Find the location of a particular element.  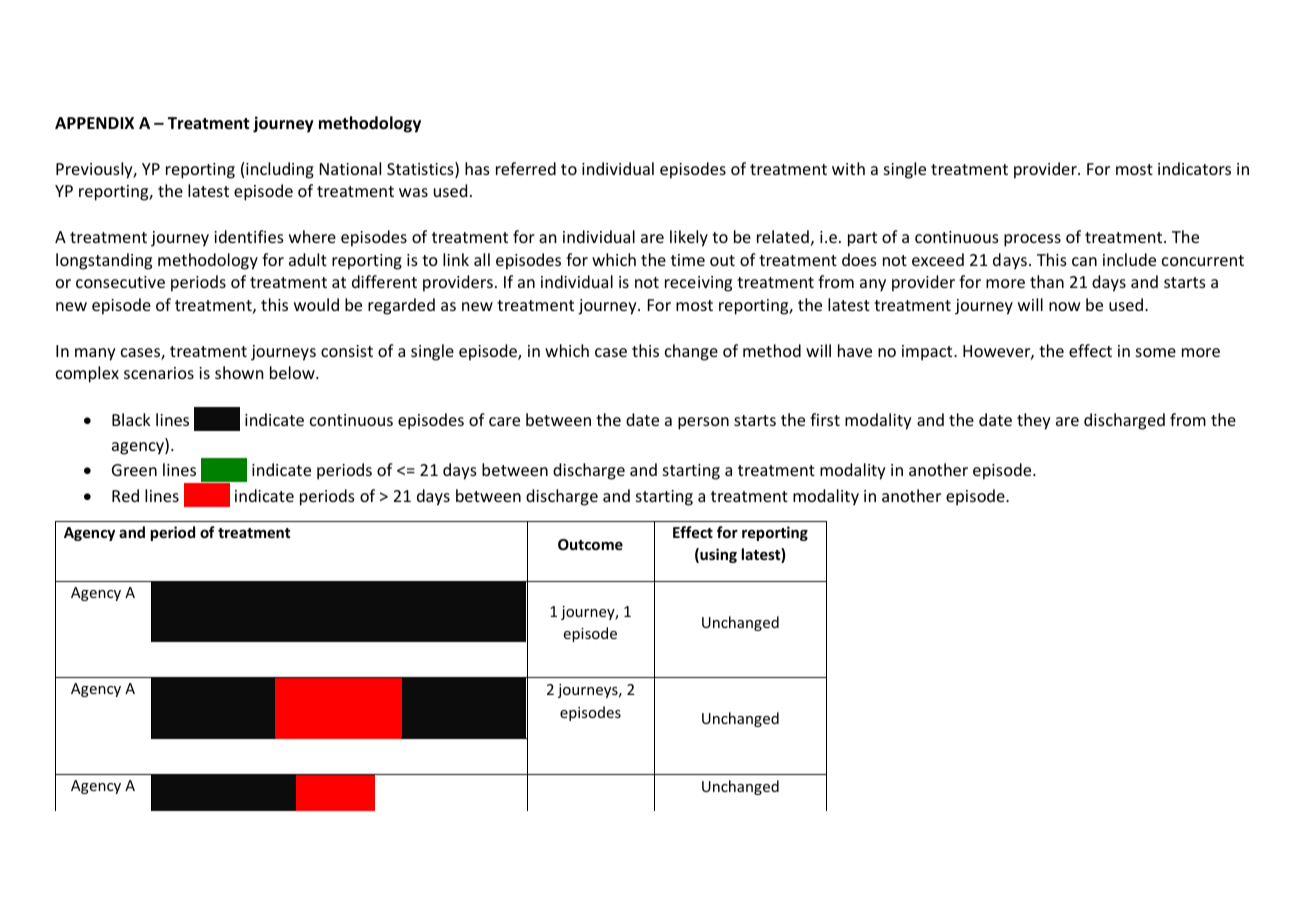

APPENDIX is located at coordinates (94, 123).
